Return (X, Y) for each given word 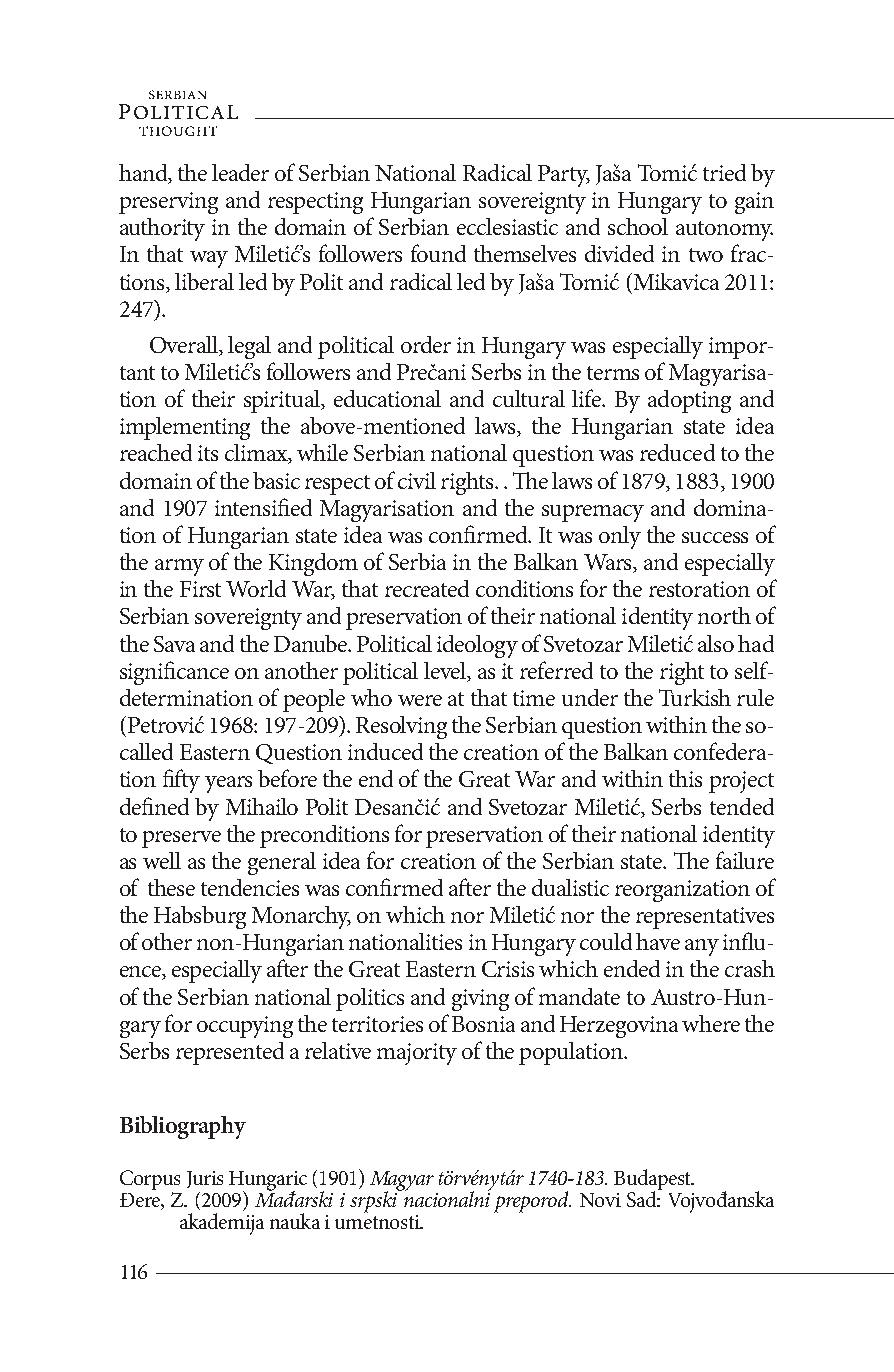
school (638, 226)
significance (174, 673)
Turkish (695, 697)
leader (240, 172)
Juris (205, 1179)
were (420, 700)
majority (417, 1054)
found (438, 253)
